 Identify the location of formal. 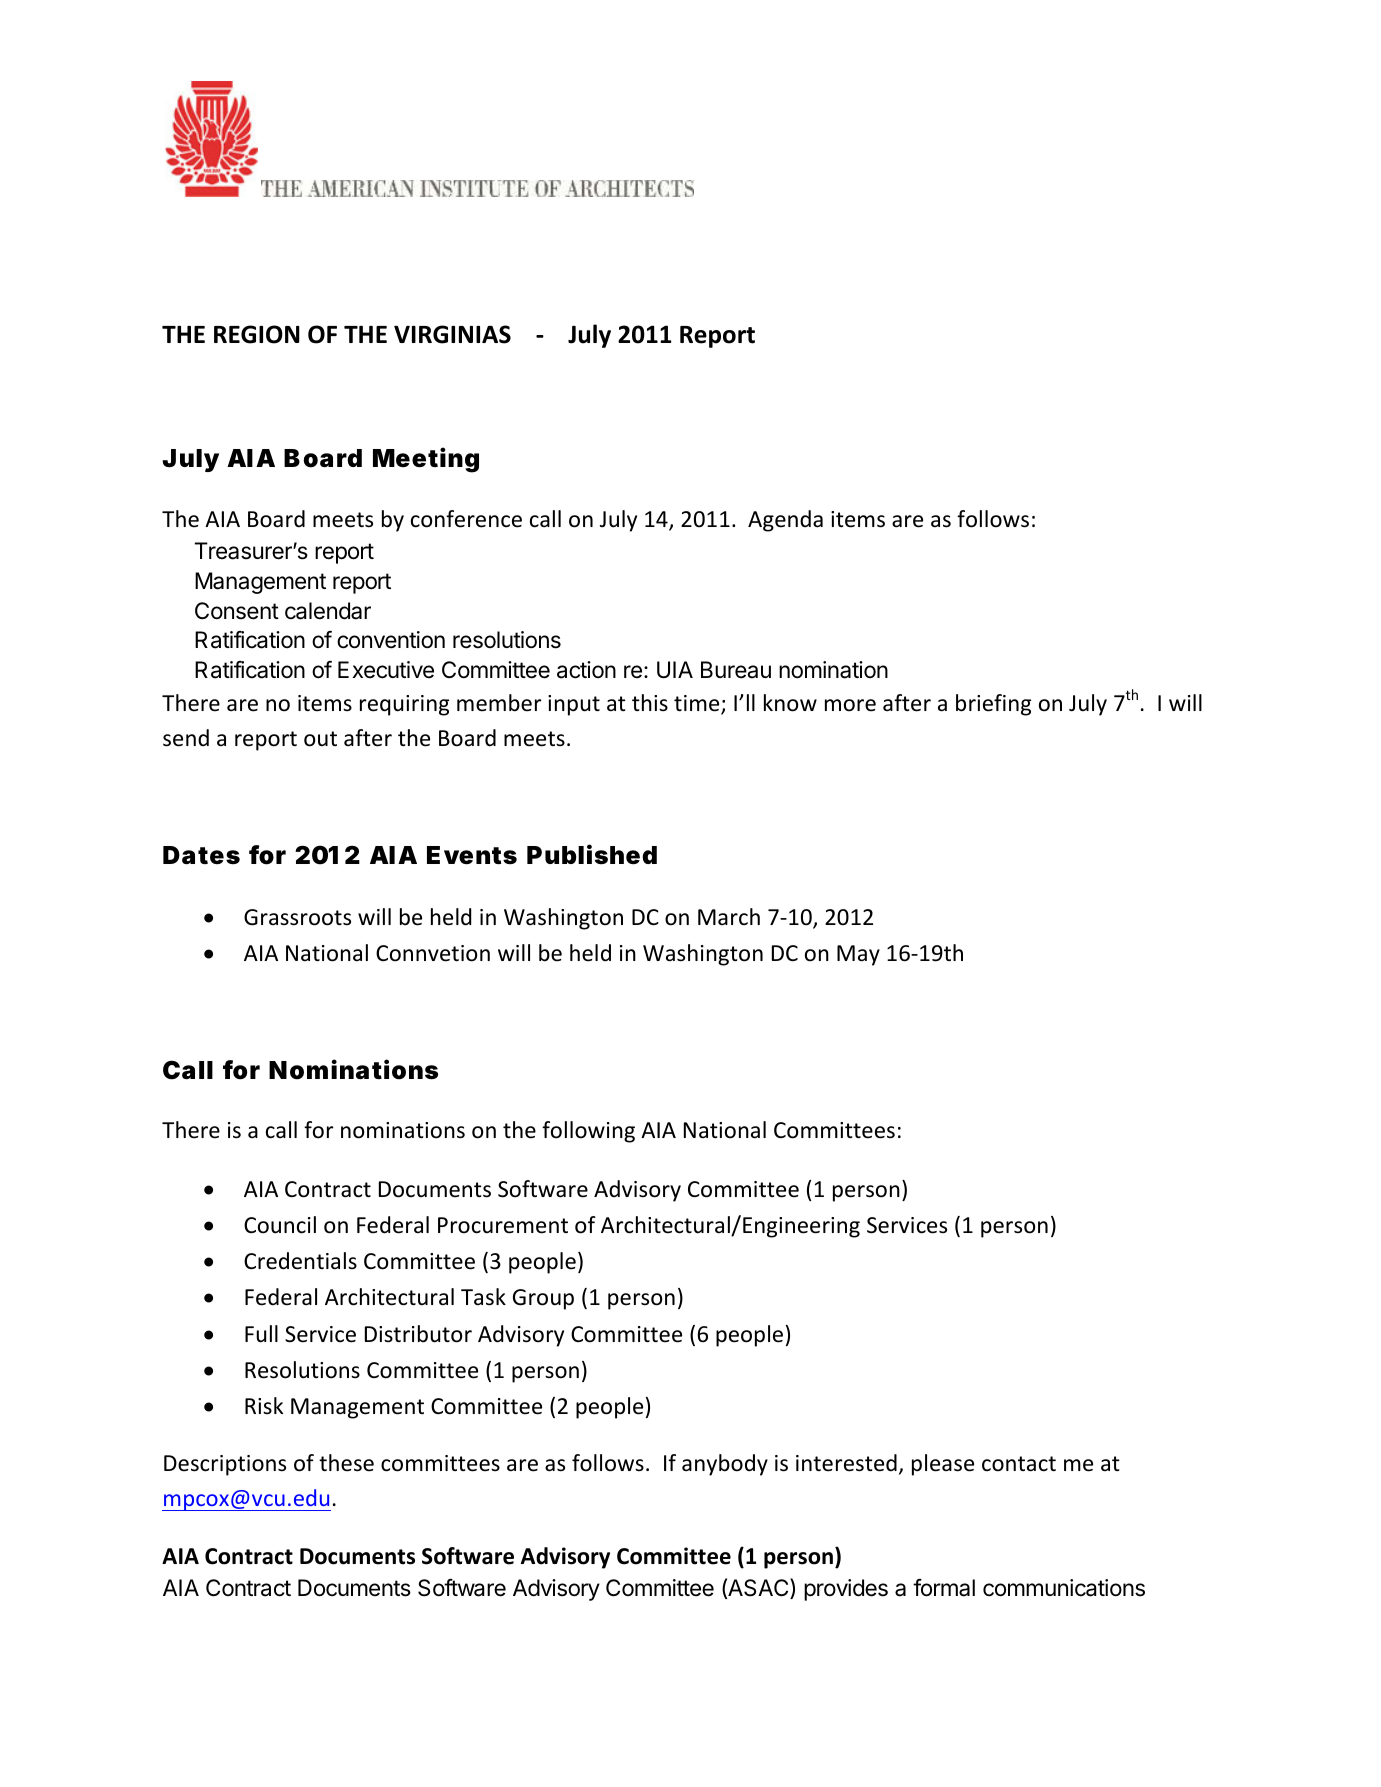
(944, 1588).
